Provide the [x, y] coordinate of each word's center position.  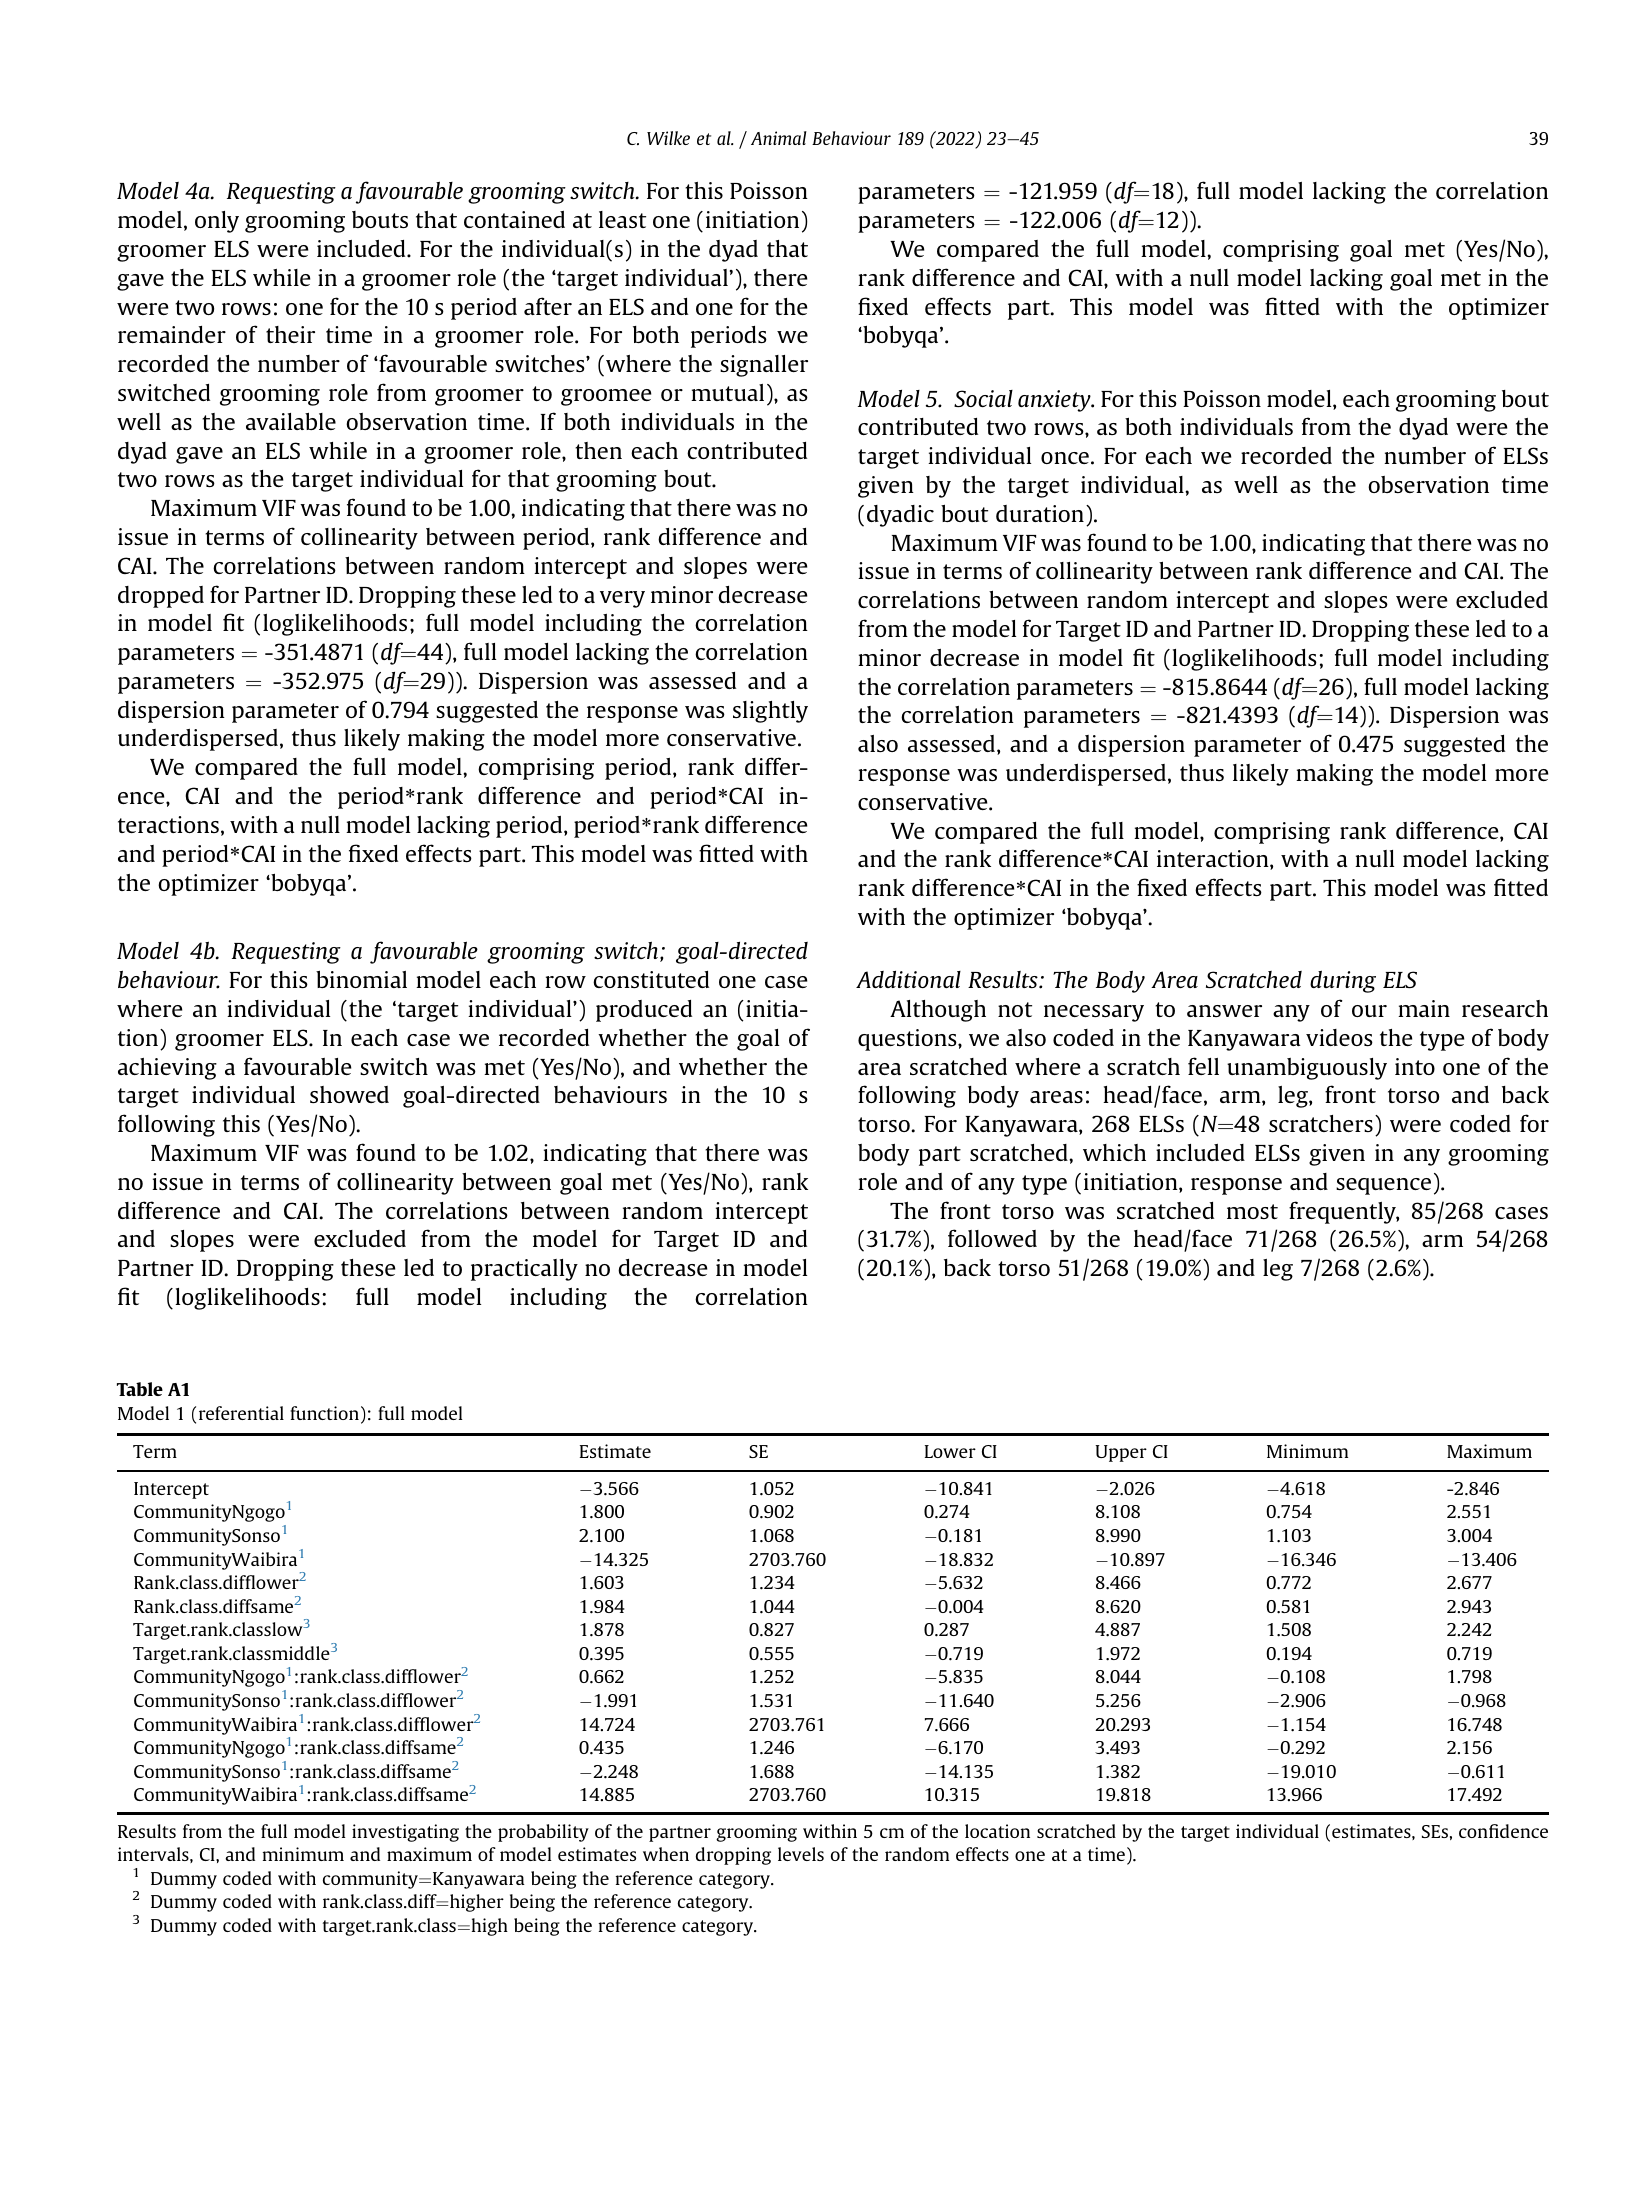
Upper [1121, 1453]
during [1343, 981]
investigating [405, 1833]
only [217, 222]
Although [938, 1011]
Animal [779, 138]
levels [801, 1854]
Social [983, 398]
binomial [361, 979]
